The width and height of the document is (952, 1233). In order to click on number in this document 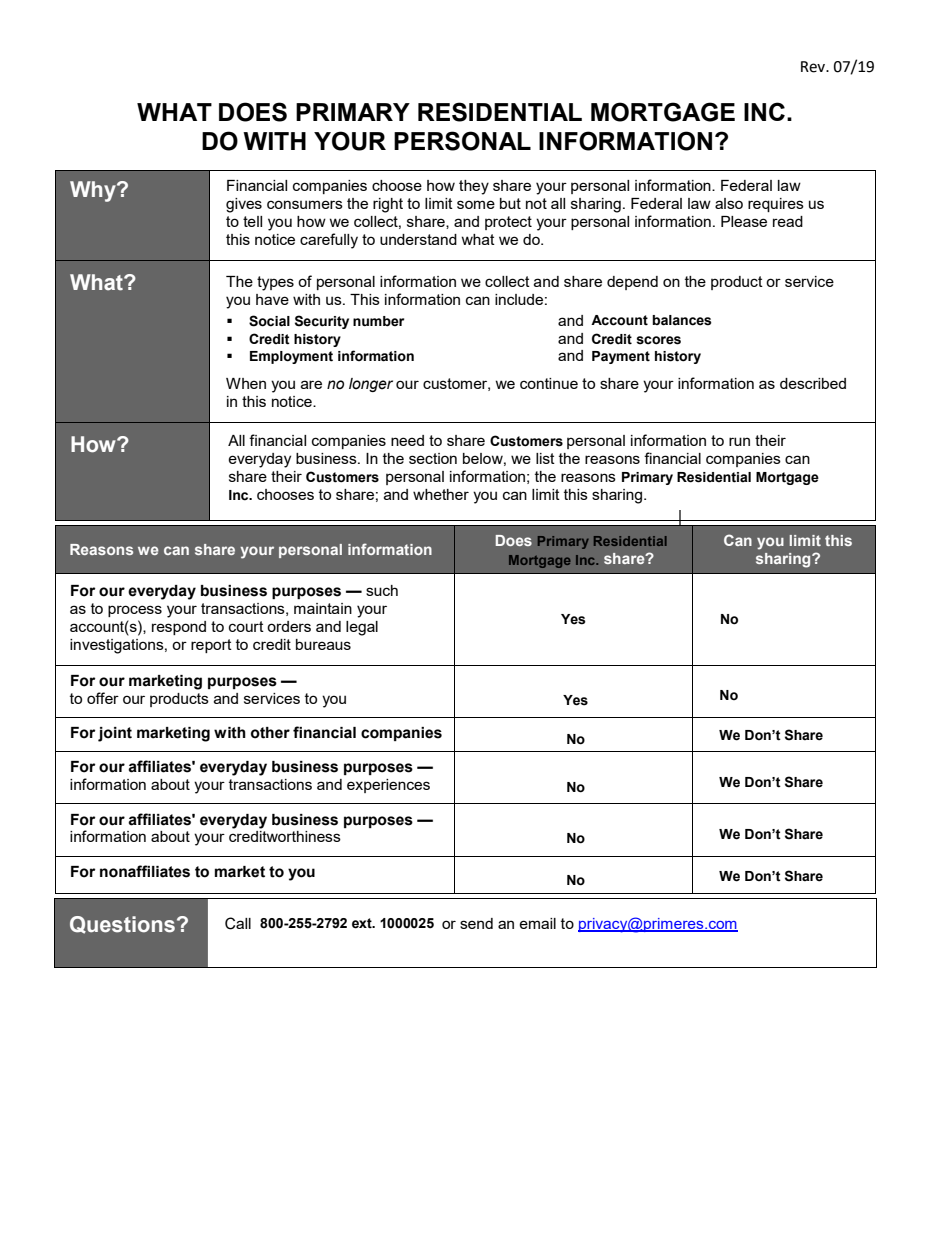, I will do `click(378, 321)`.
